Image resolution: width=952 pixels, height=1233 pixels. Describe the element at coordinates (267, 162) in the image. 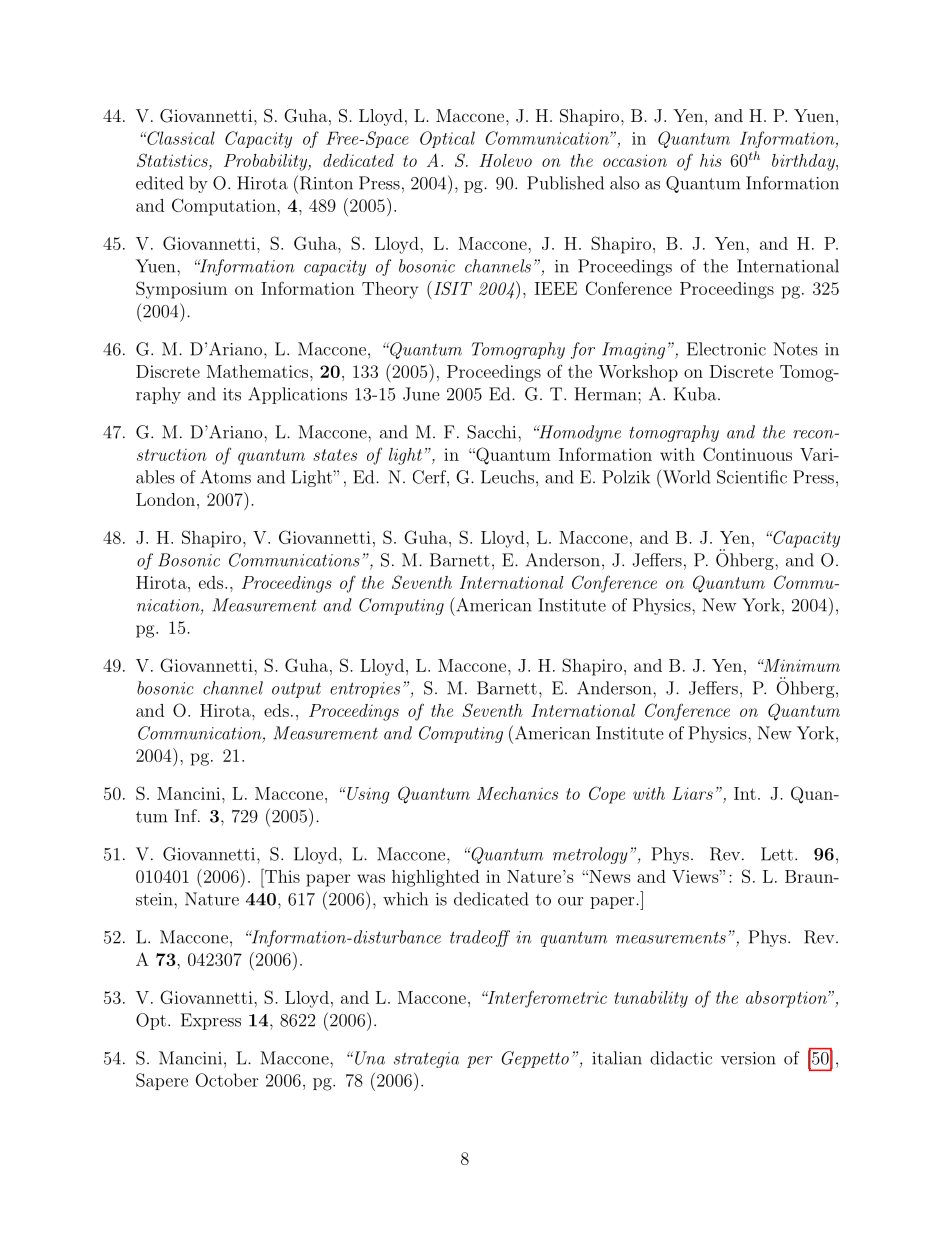

I see `Probability` at that location.
